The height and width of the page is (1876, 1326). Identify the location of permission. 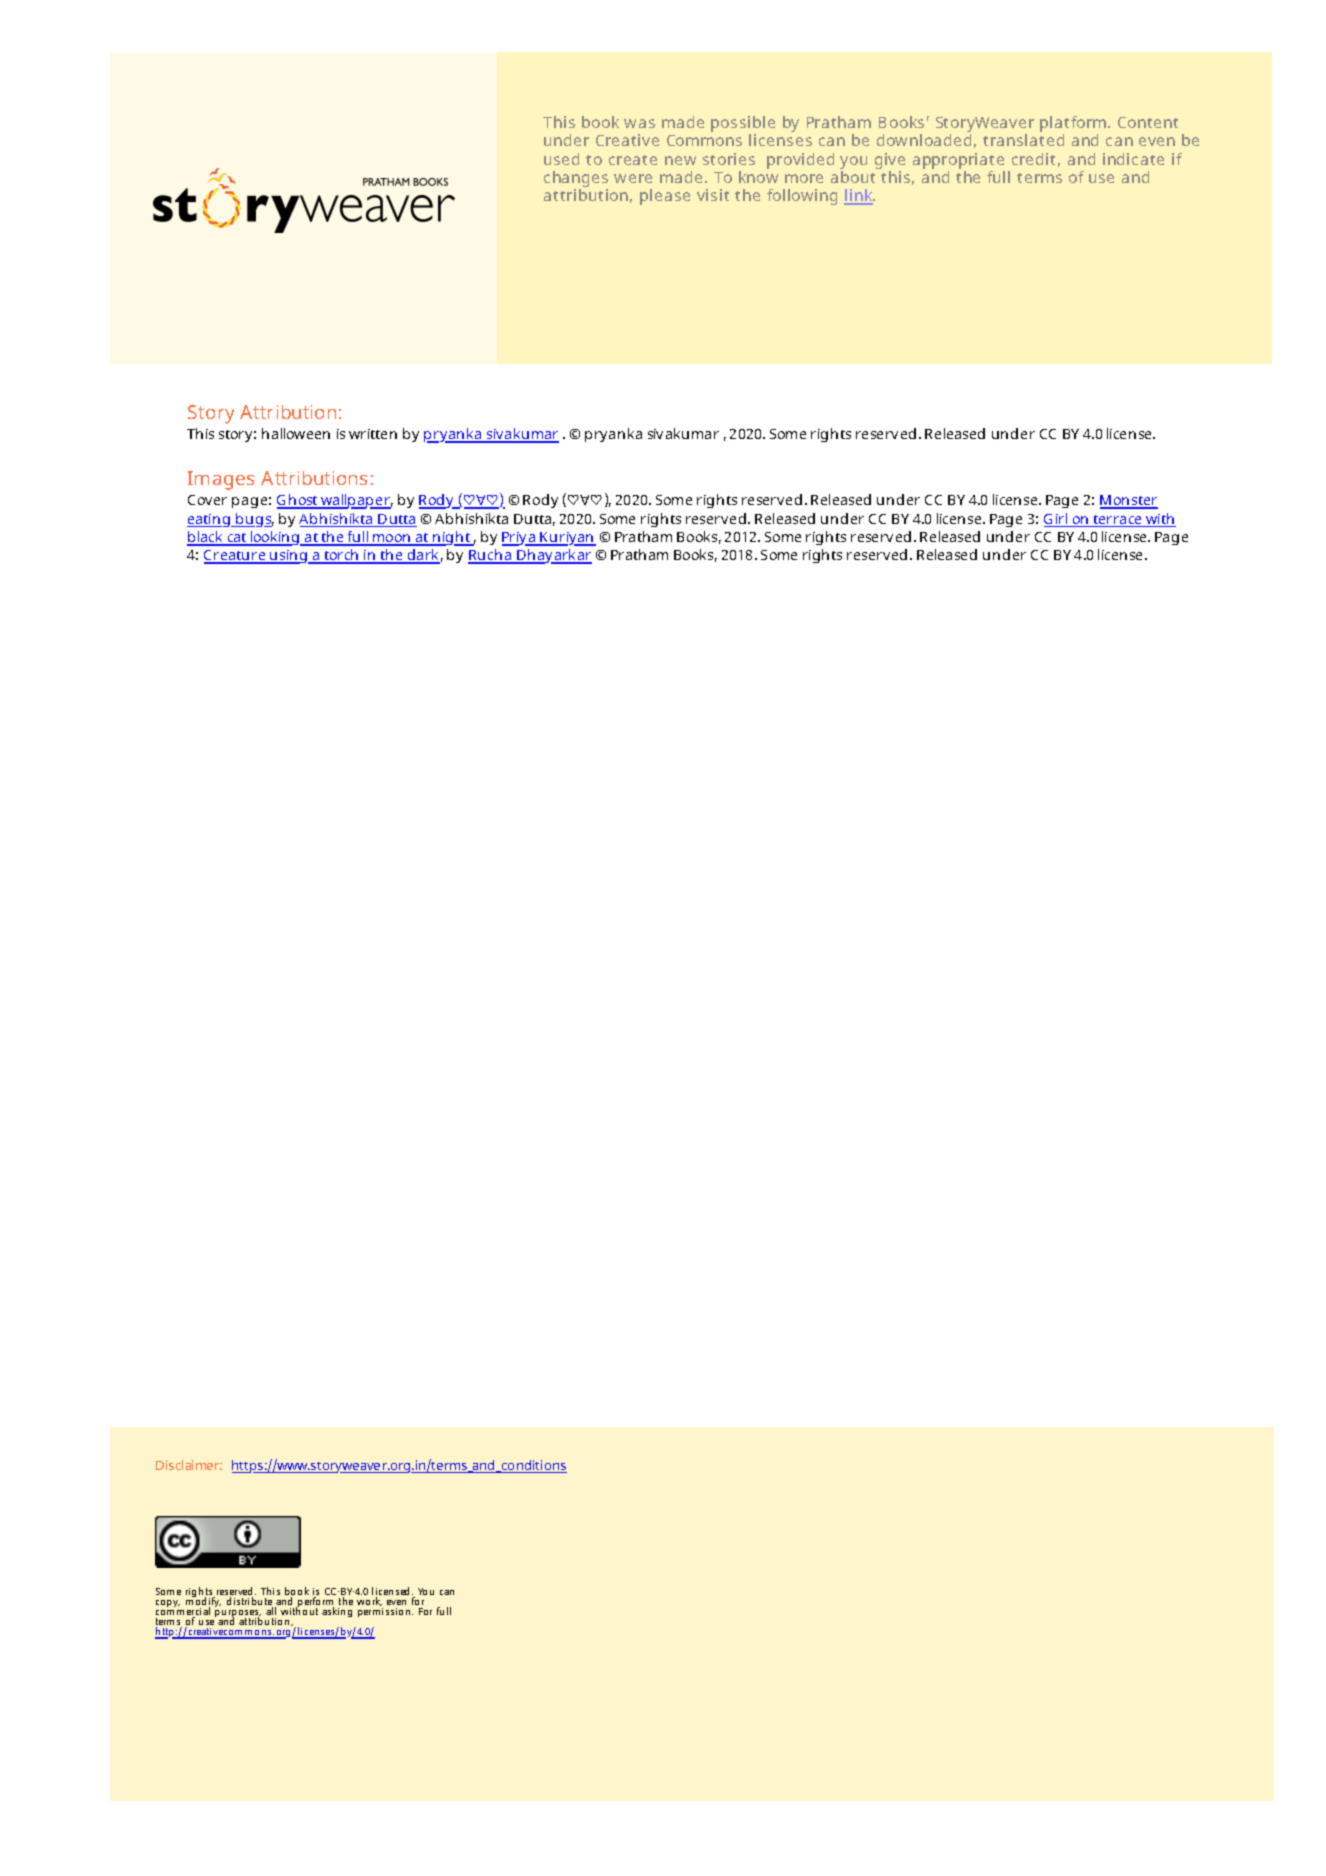
(385, 1612).
